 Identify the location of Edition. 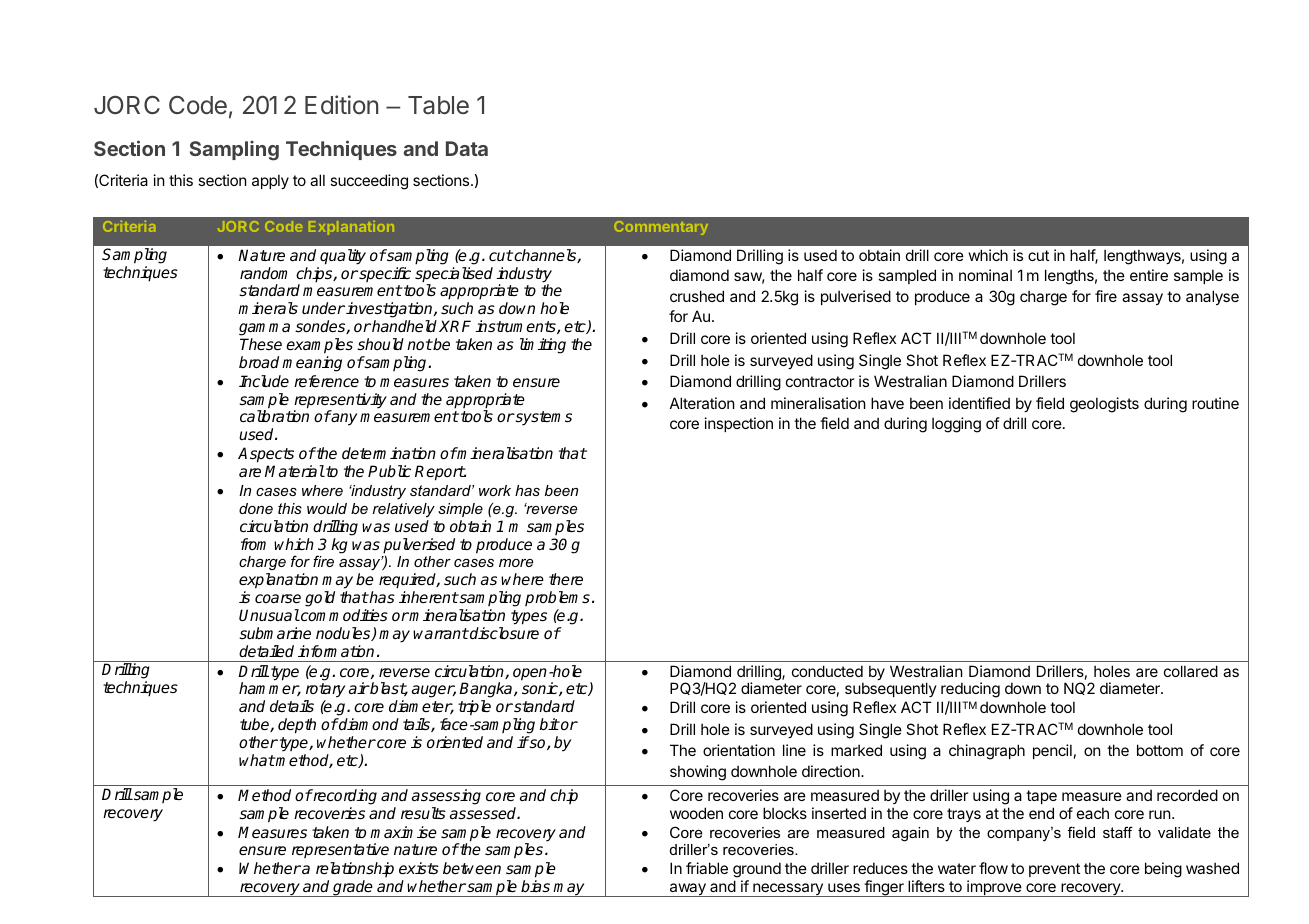
(341, 105).
